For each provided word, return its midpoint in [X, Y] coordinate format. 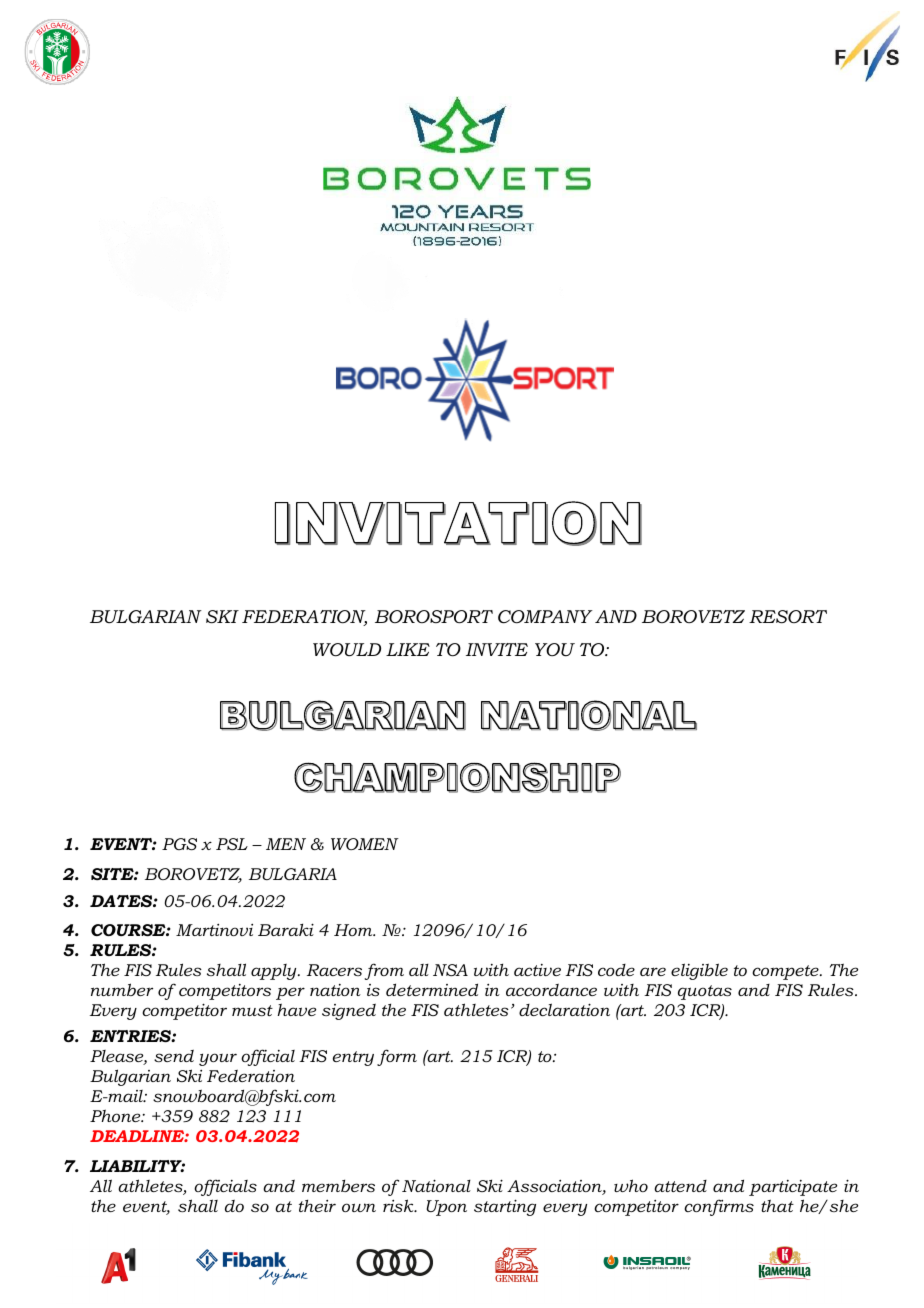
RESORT [788, 617]
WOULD [347, 650]
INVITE [497, 649]
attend [680, 1186]
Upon [446, 1208]
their [317, 1205]
